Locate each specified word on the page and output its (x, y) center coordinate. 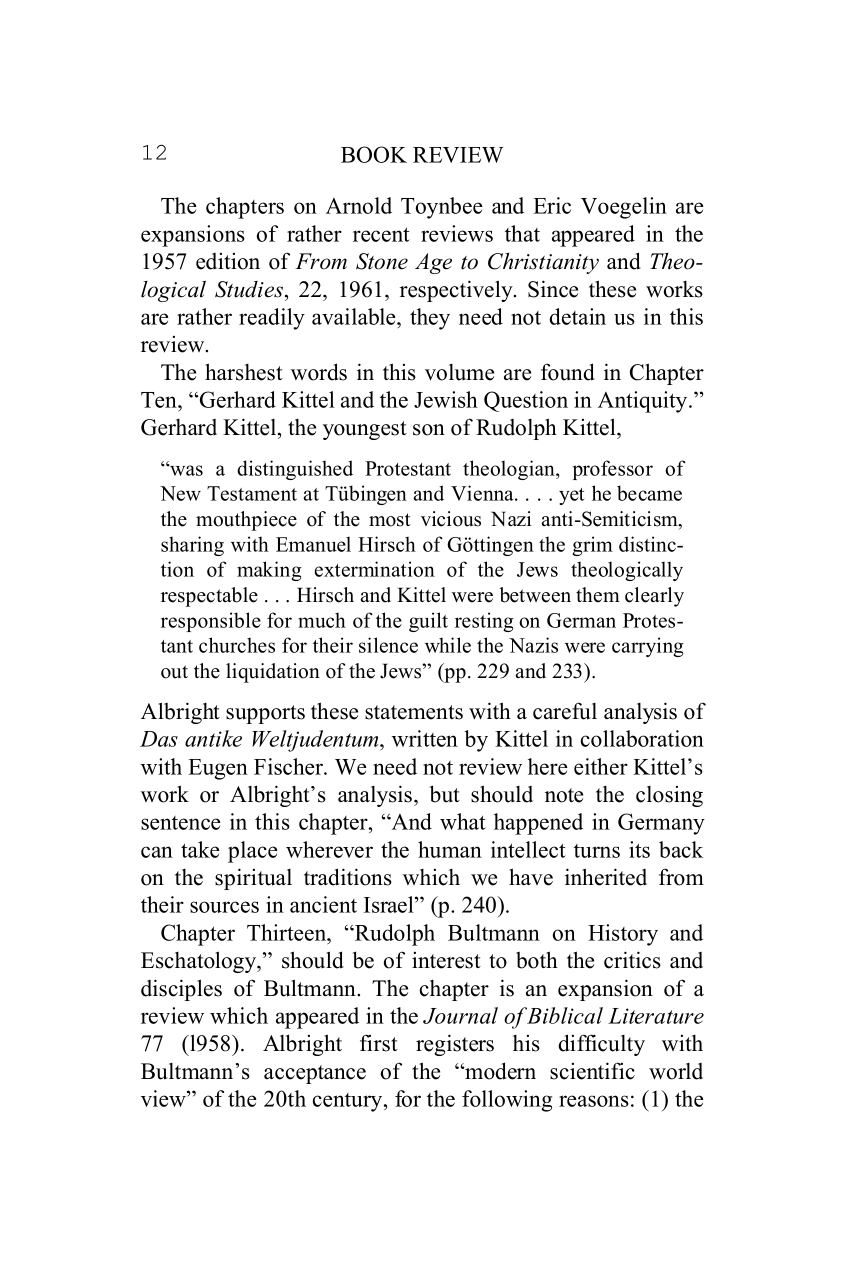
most (390, 520)
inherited (606, 877)
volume (459, 372)
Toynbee (442, 208)
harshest (244, 372)
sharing (192, 546)
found (568, 372)
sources (224, 907)
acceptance (315, 1074)
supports (265, 714)
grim (592, 546)
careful (565, 711)
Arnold (359, 205)
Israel (390, 904)
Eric (552, 205)
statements (414, 712)
